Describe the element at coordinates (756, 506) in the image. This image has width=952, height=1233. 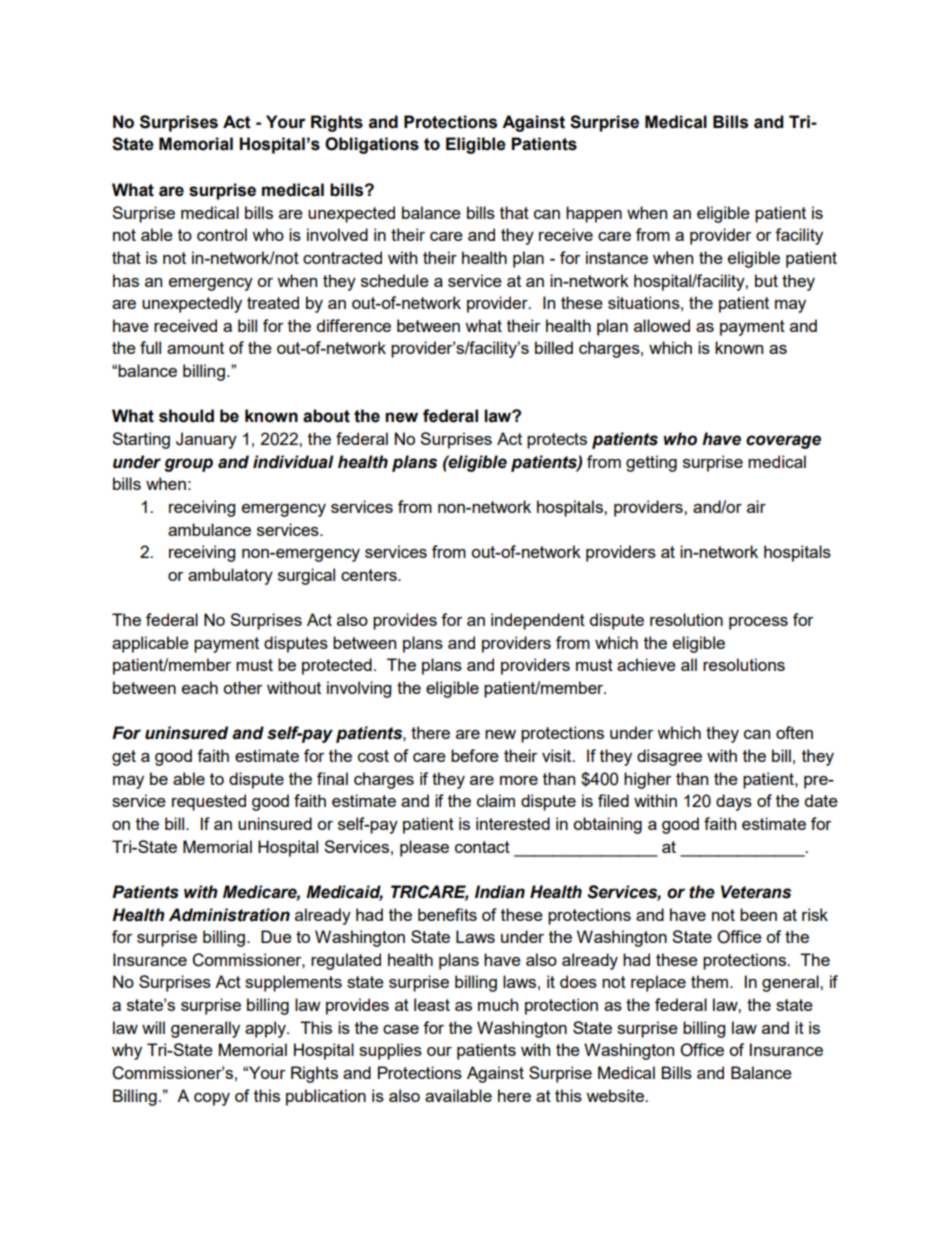
I see `air` at that location.
